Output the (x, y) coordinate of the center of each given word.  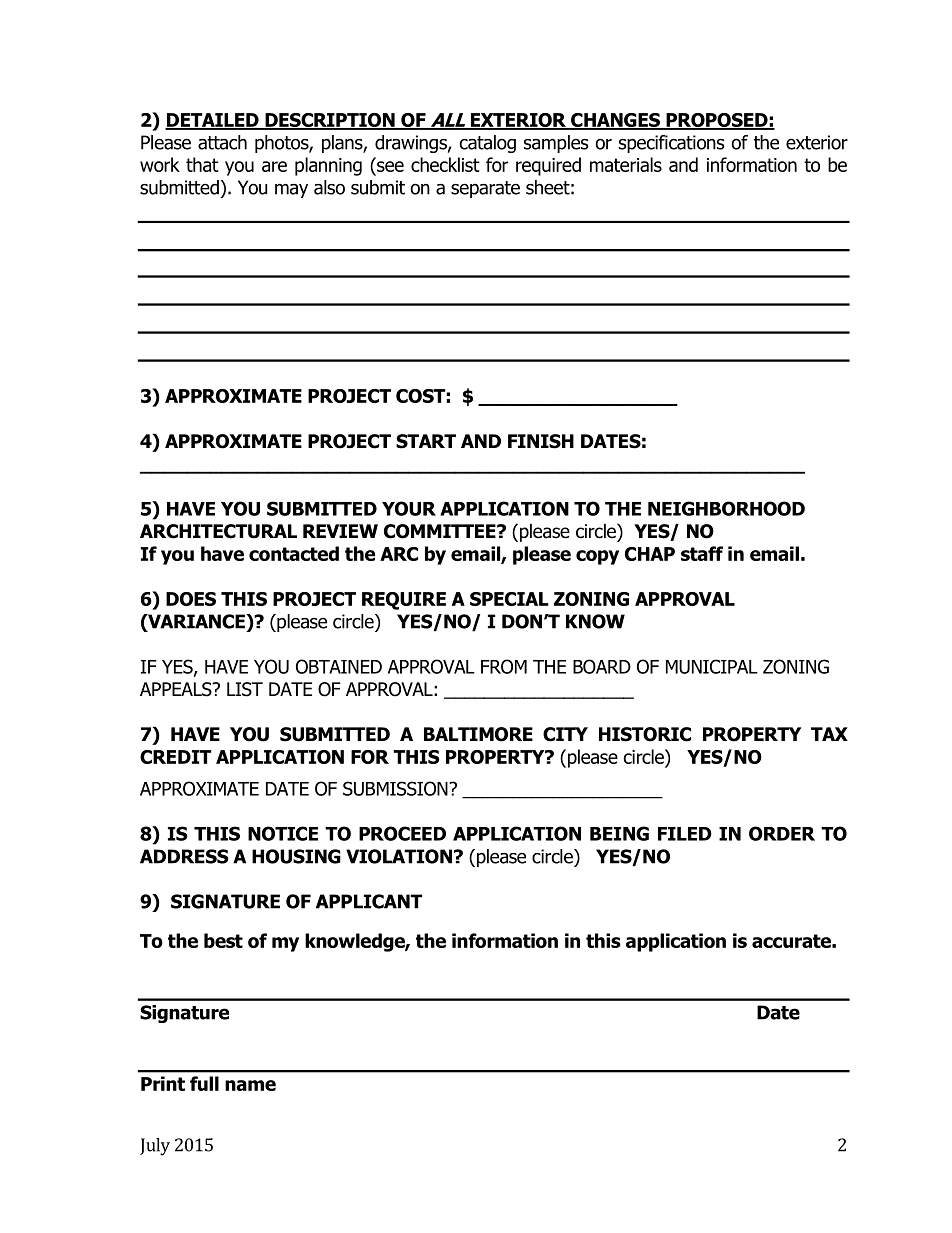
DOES (191, 599)
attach (222, 142)
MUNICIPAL (712, 666)
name (250, 1085)
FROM (504, 666)
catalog (487, 144)
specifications (672, 144)
